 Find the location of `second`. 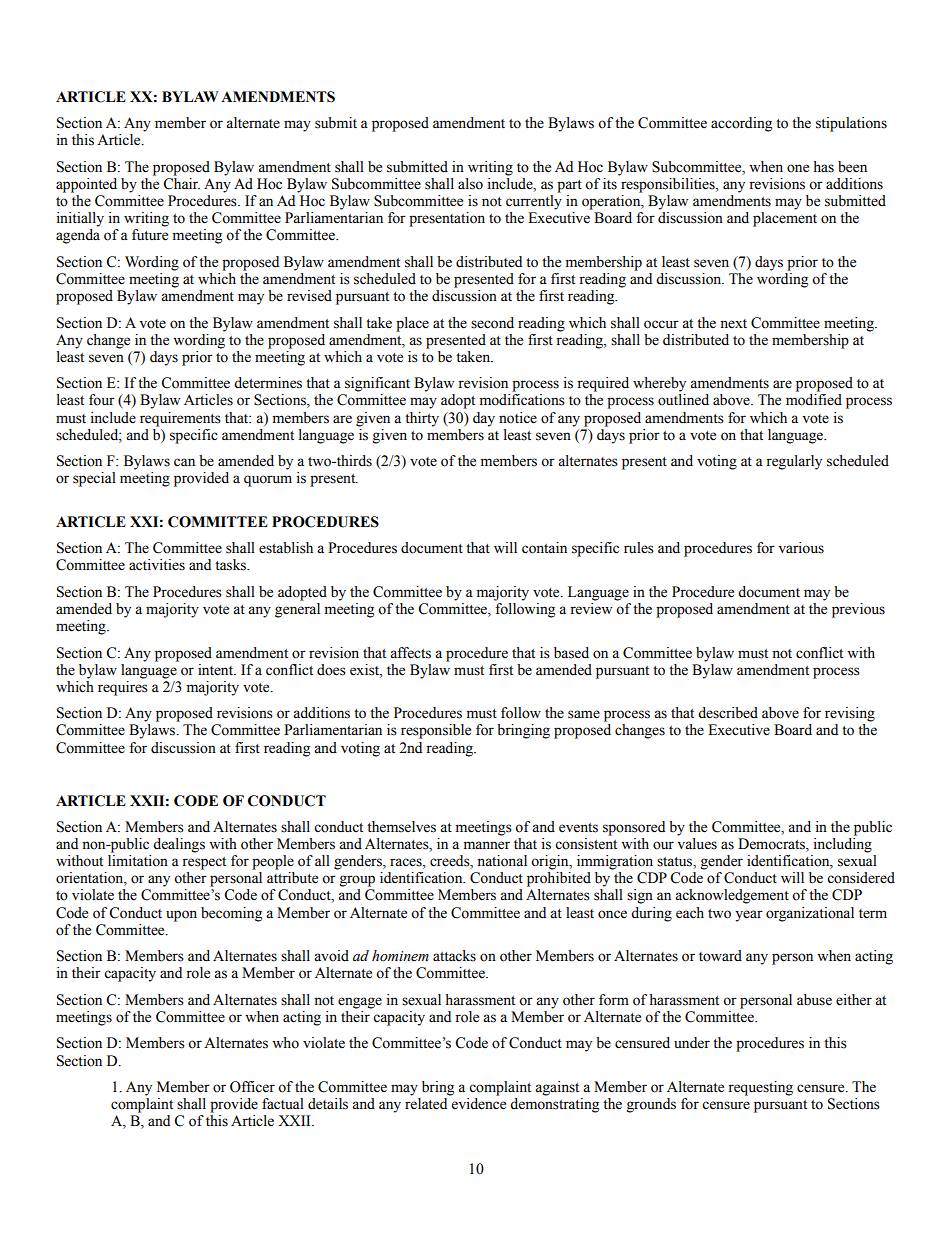

second is located at coordinates (492, 323).
